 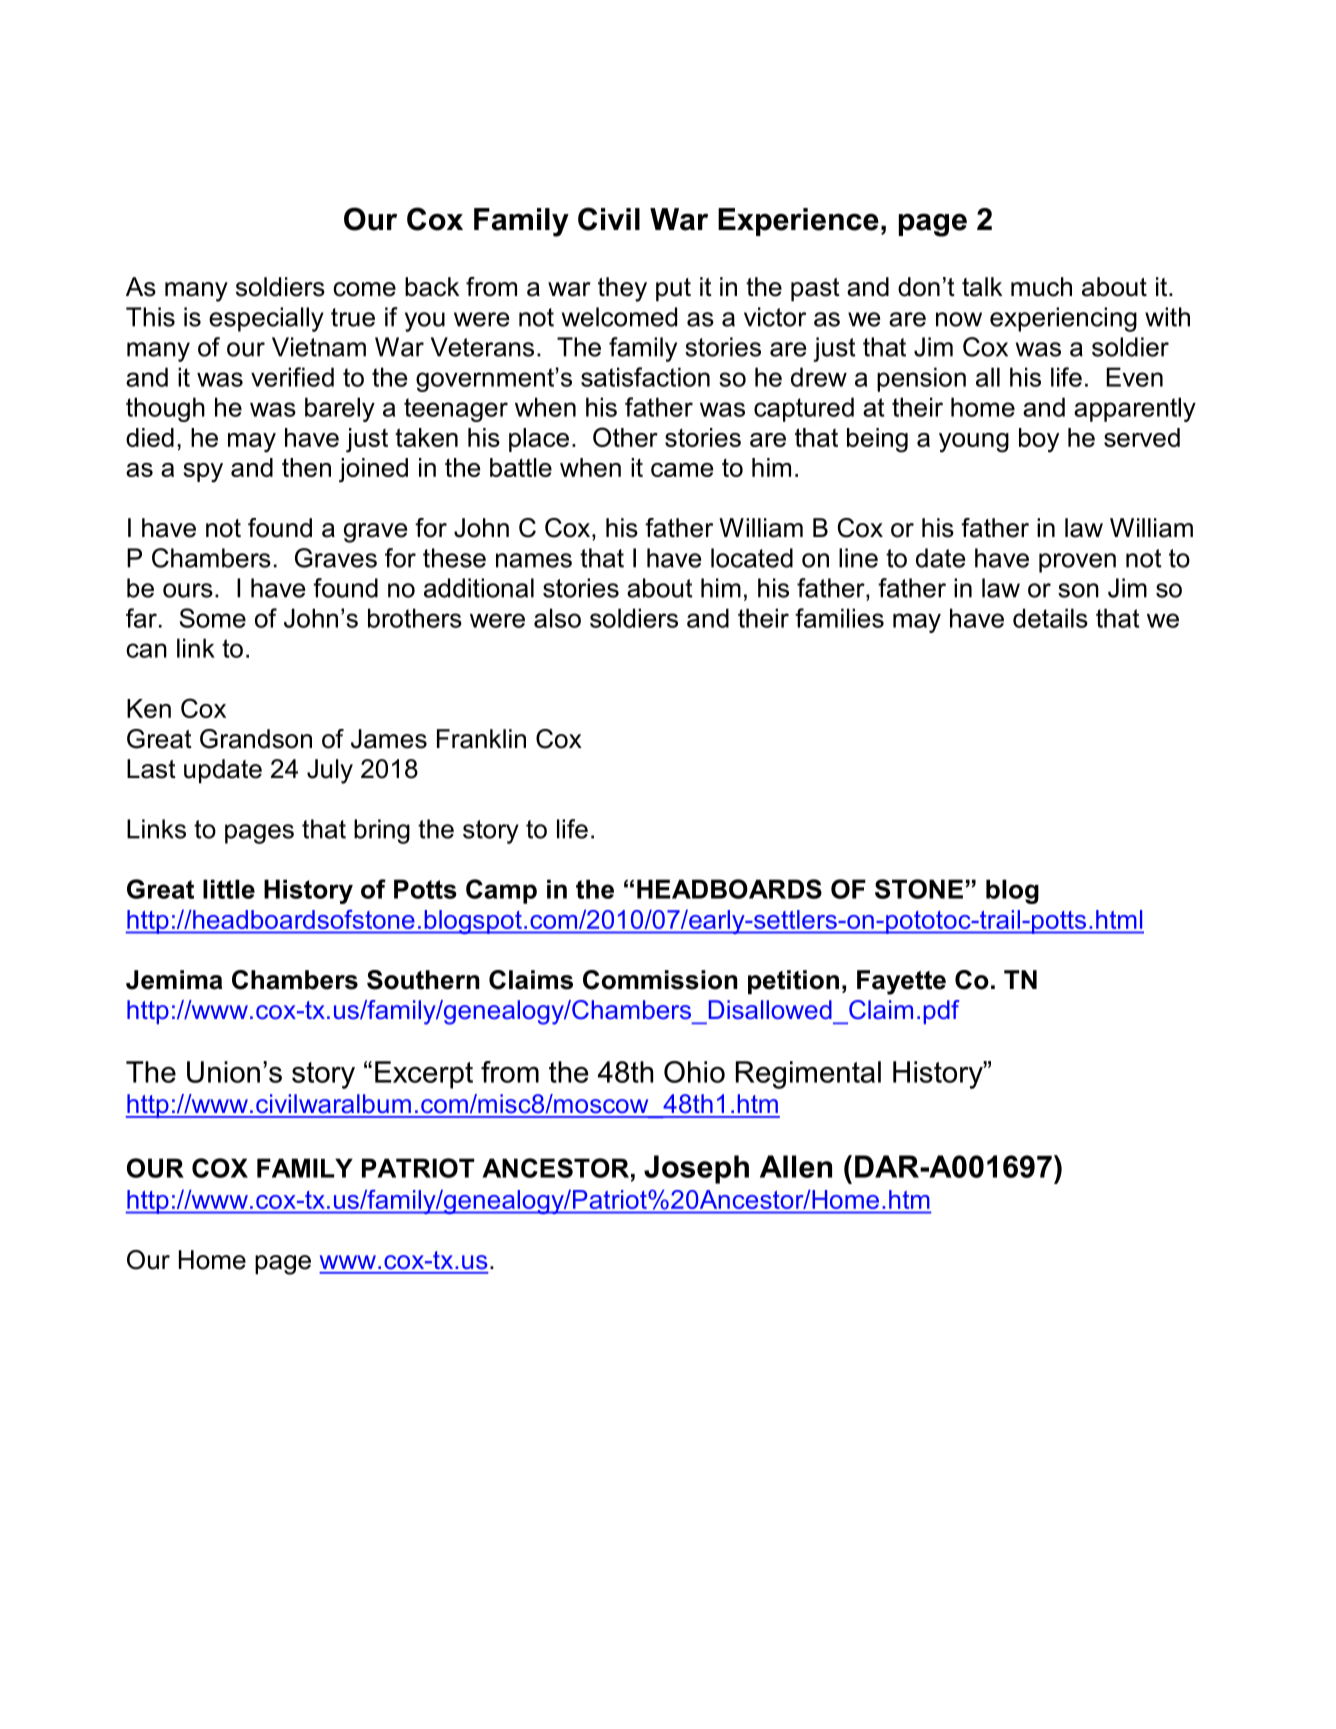 I want to click on Grandson, so click(x=256, y=739).
